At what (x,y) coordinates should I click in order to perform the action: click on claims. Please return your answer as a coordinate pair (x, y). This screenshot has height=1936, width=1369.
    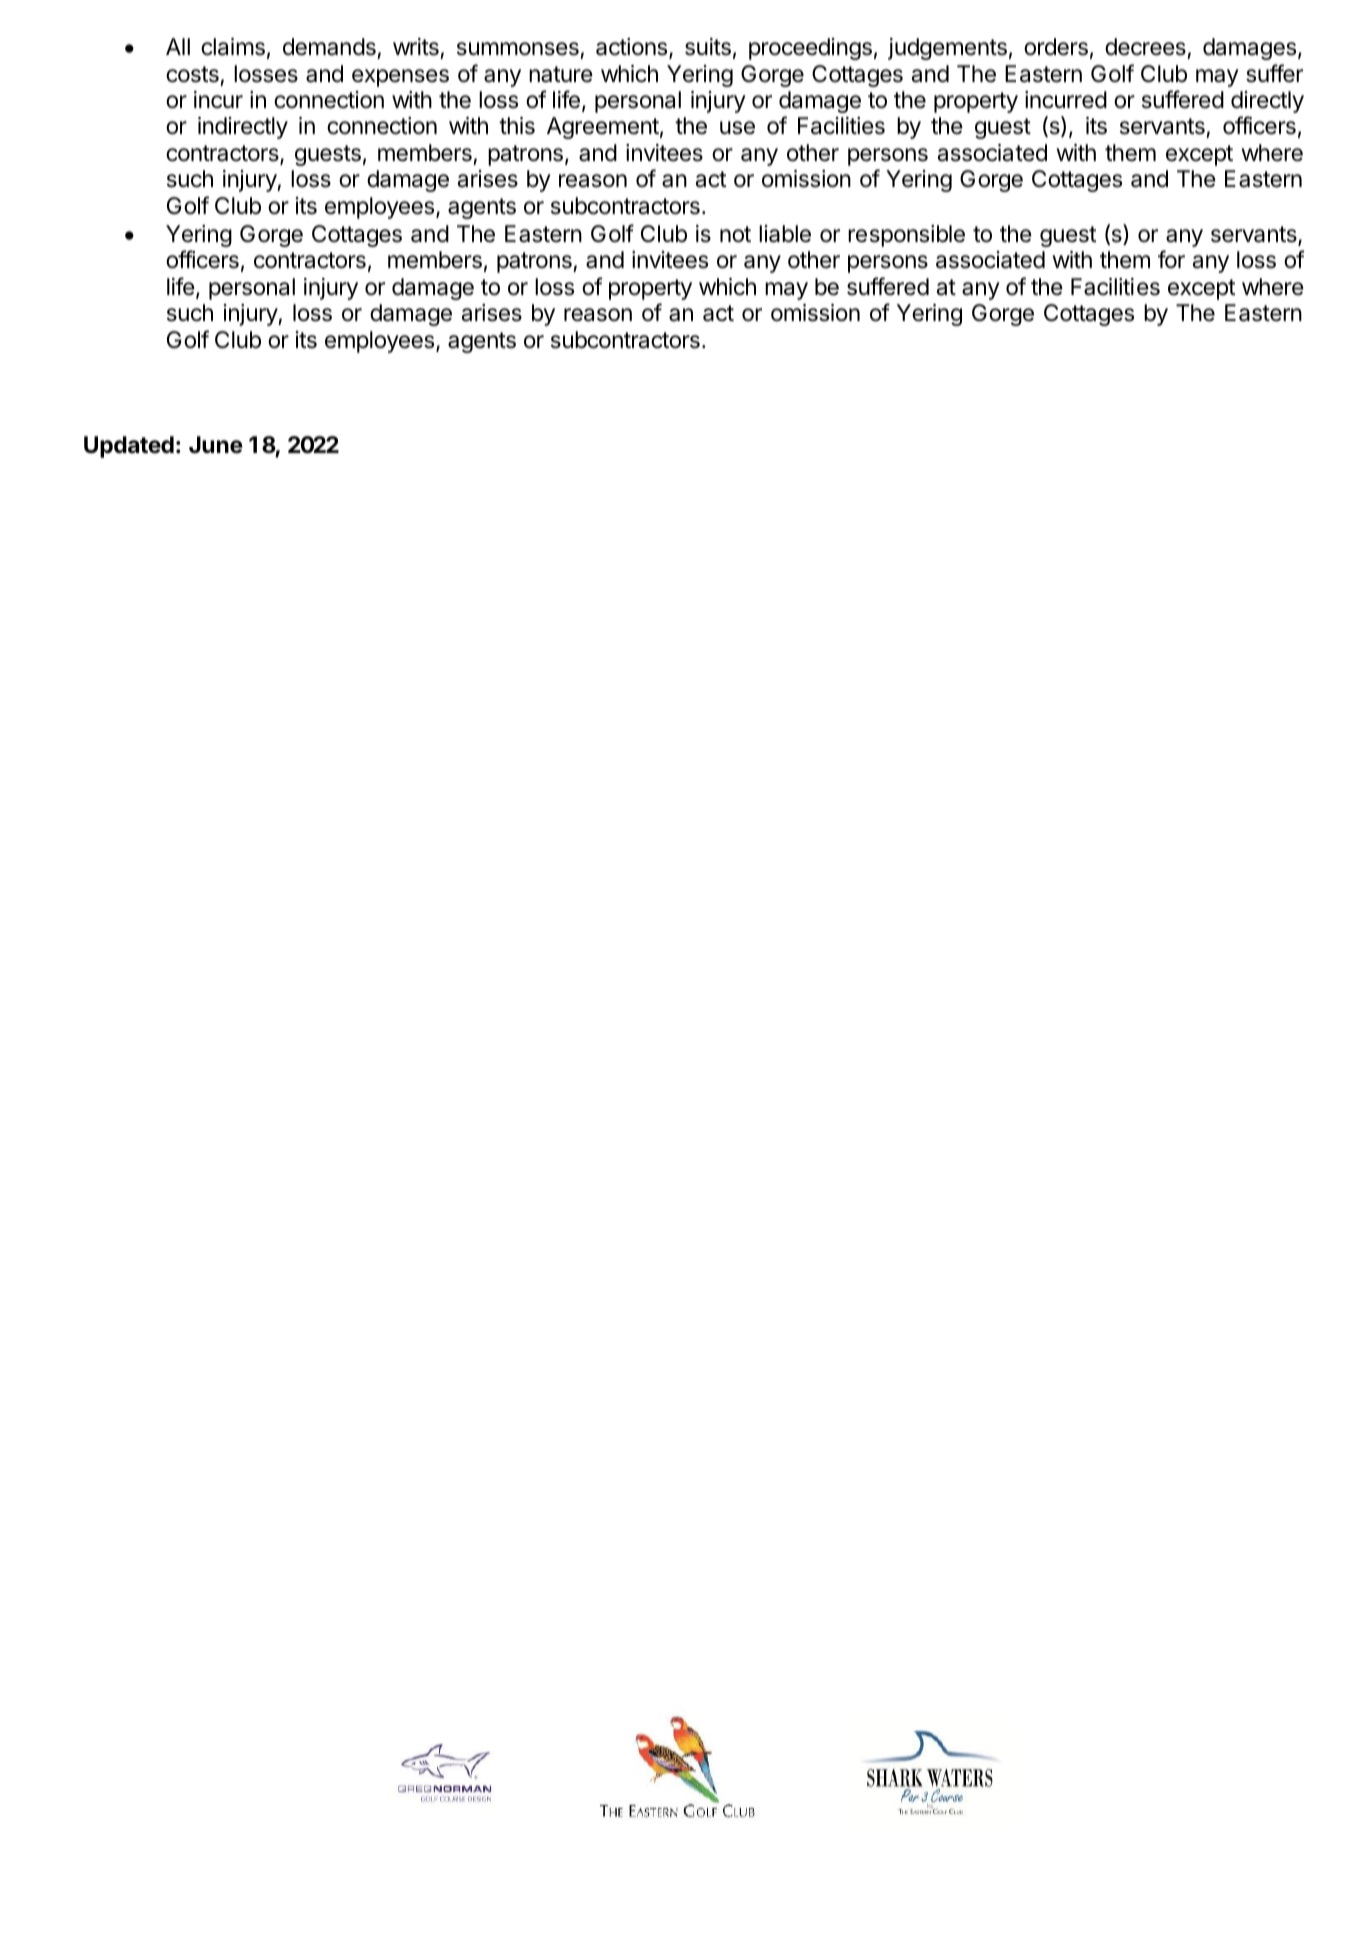
    Looking at the image, I should click on (233, 47).
